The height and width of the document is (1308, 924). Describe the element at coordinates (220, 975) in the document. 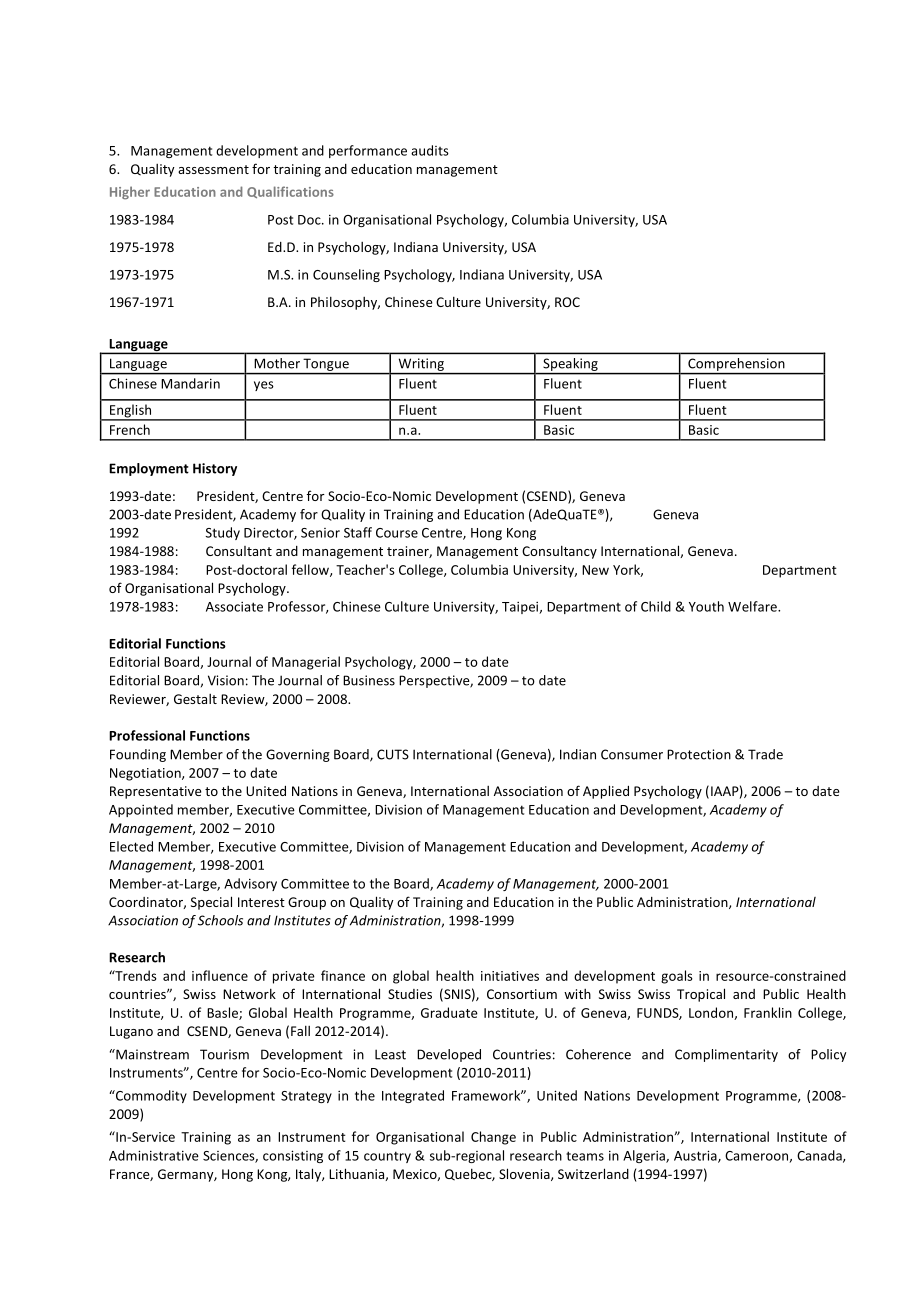

I see `influence` at that location.
